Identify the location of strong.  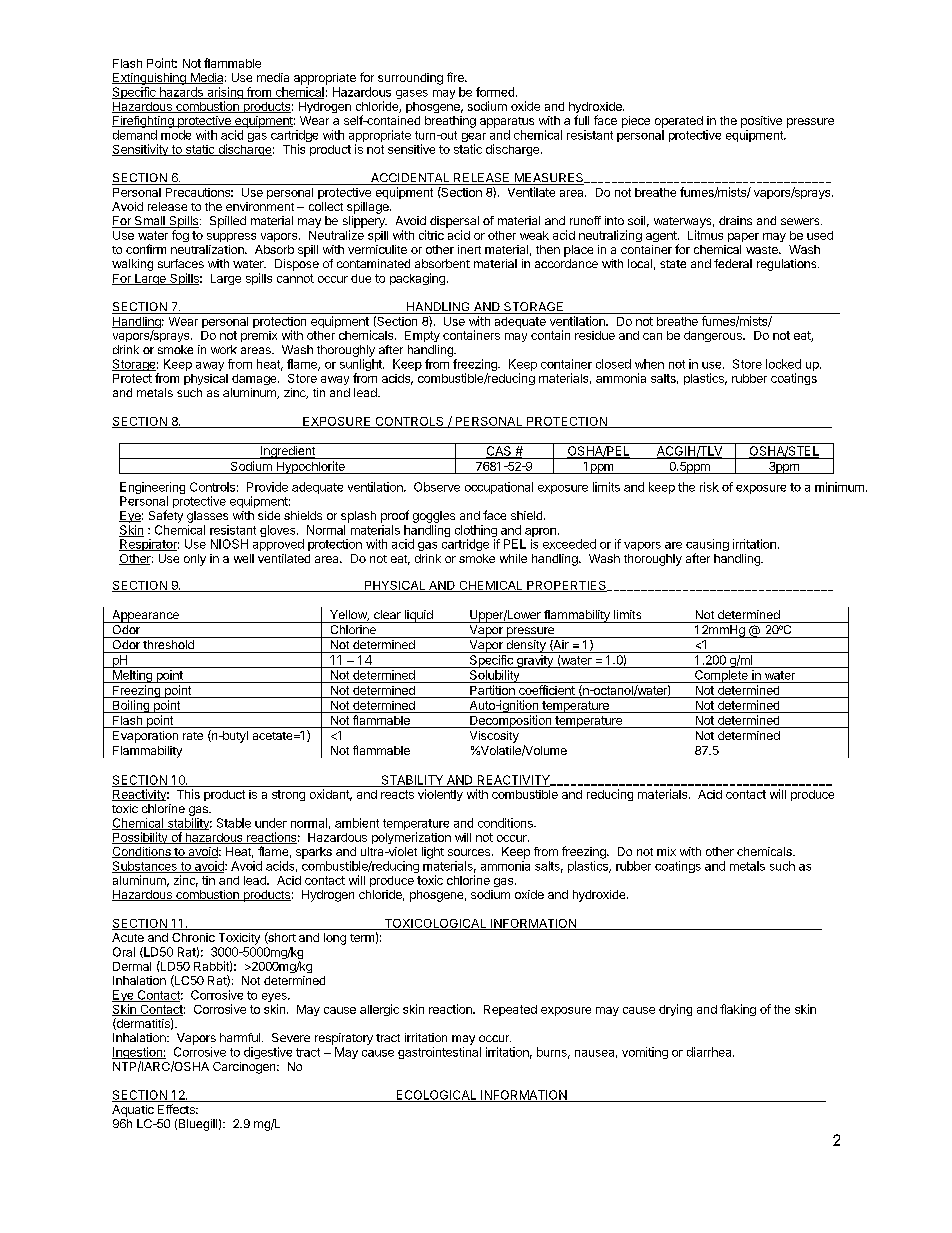
(288, 795).
